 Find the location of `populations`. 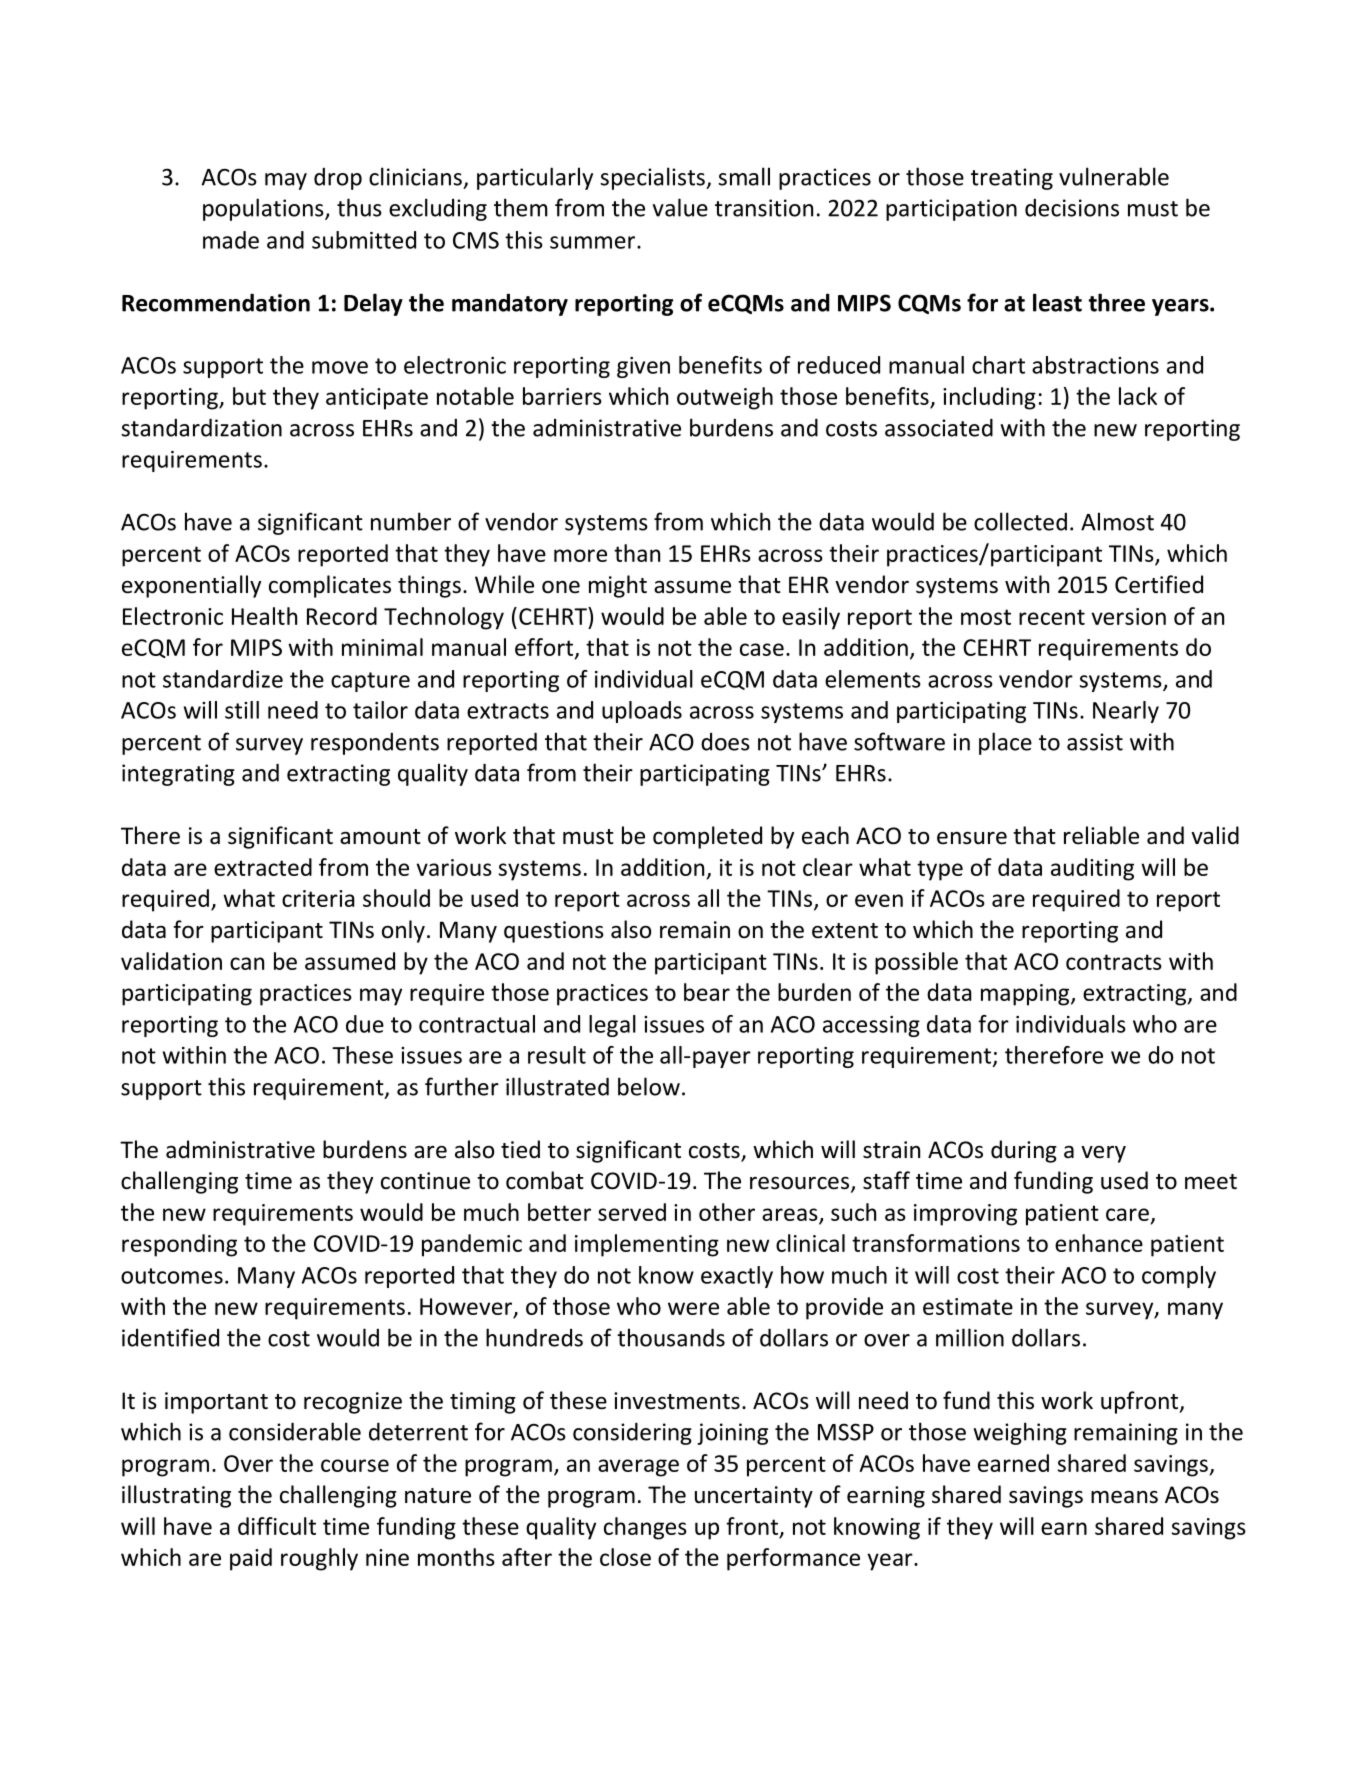

populations is located at coordinates (264, 209).
